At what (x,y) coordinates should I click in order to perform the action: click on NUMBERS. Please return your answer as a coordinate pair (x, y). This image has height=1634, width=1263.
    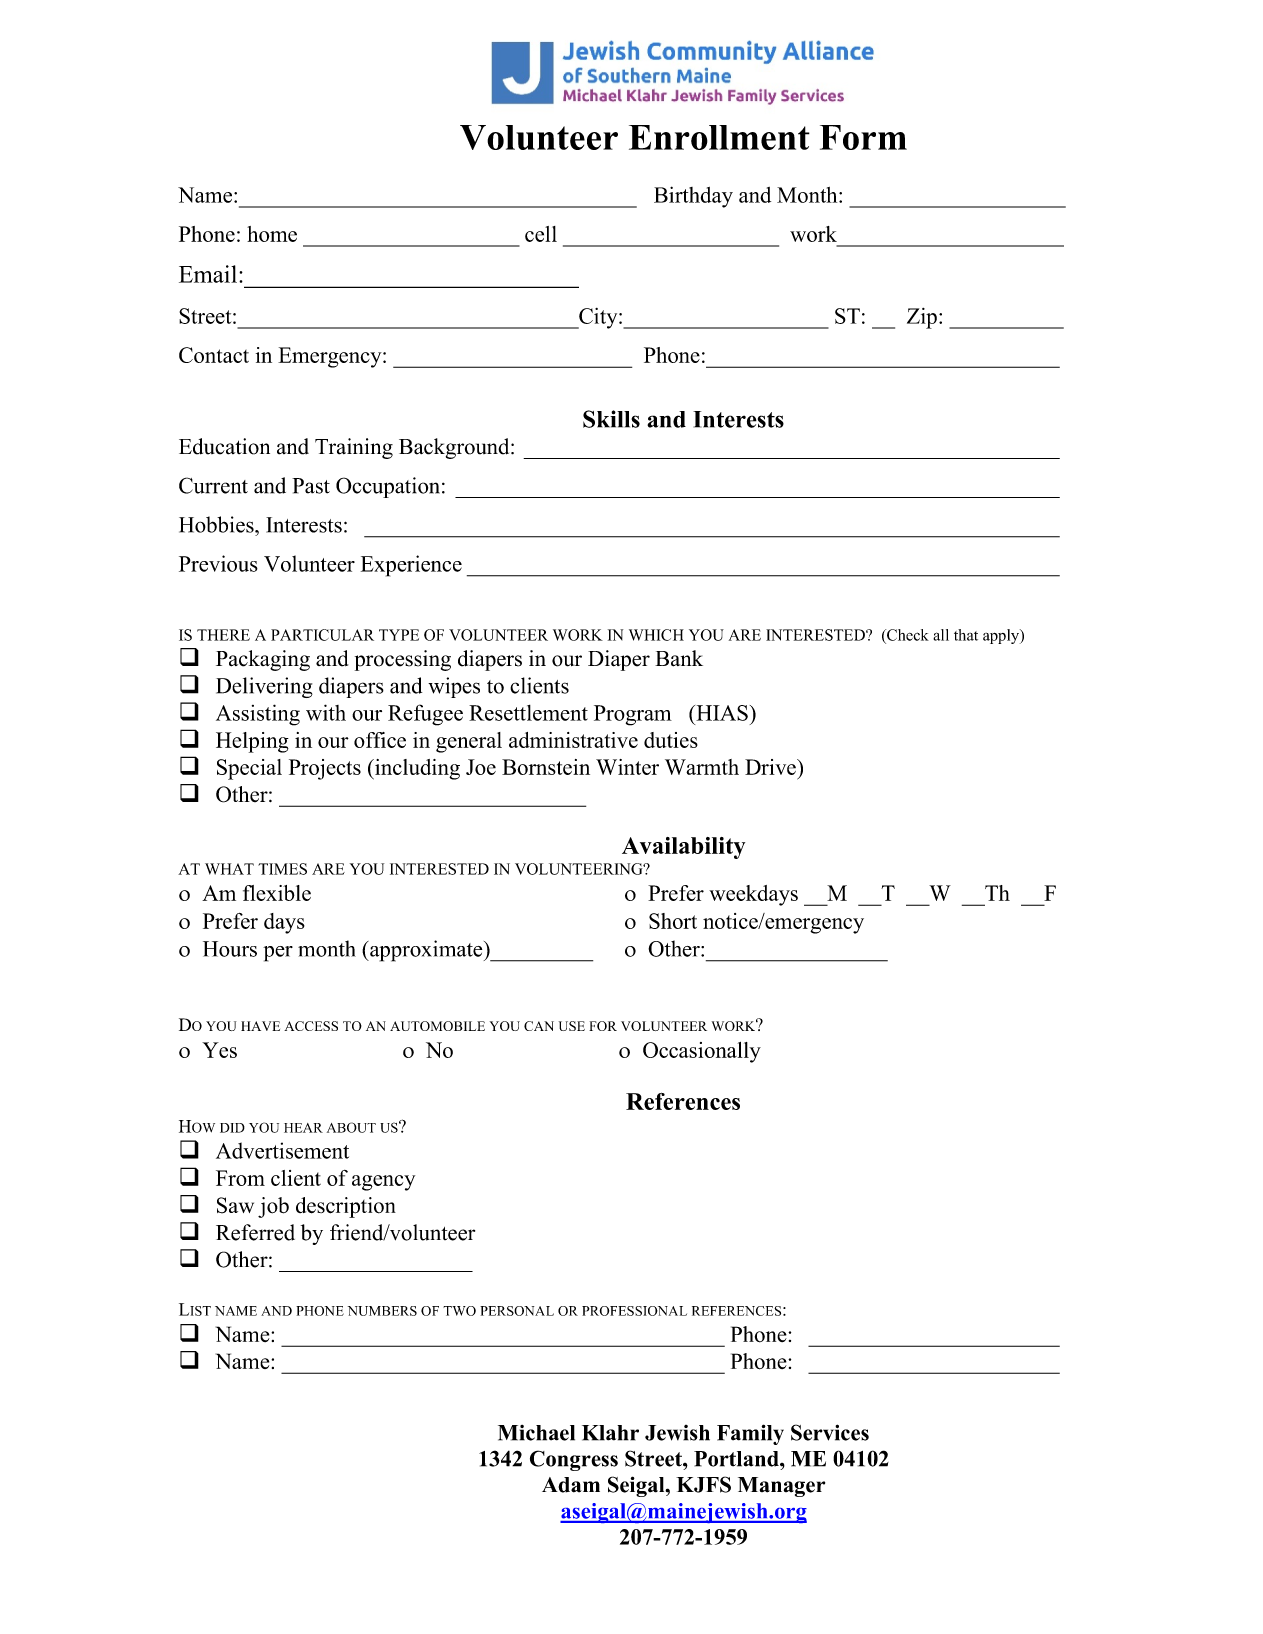
    Looking at the image, I should click on (382, 1311).
